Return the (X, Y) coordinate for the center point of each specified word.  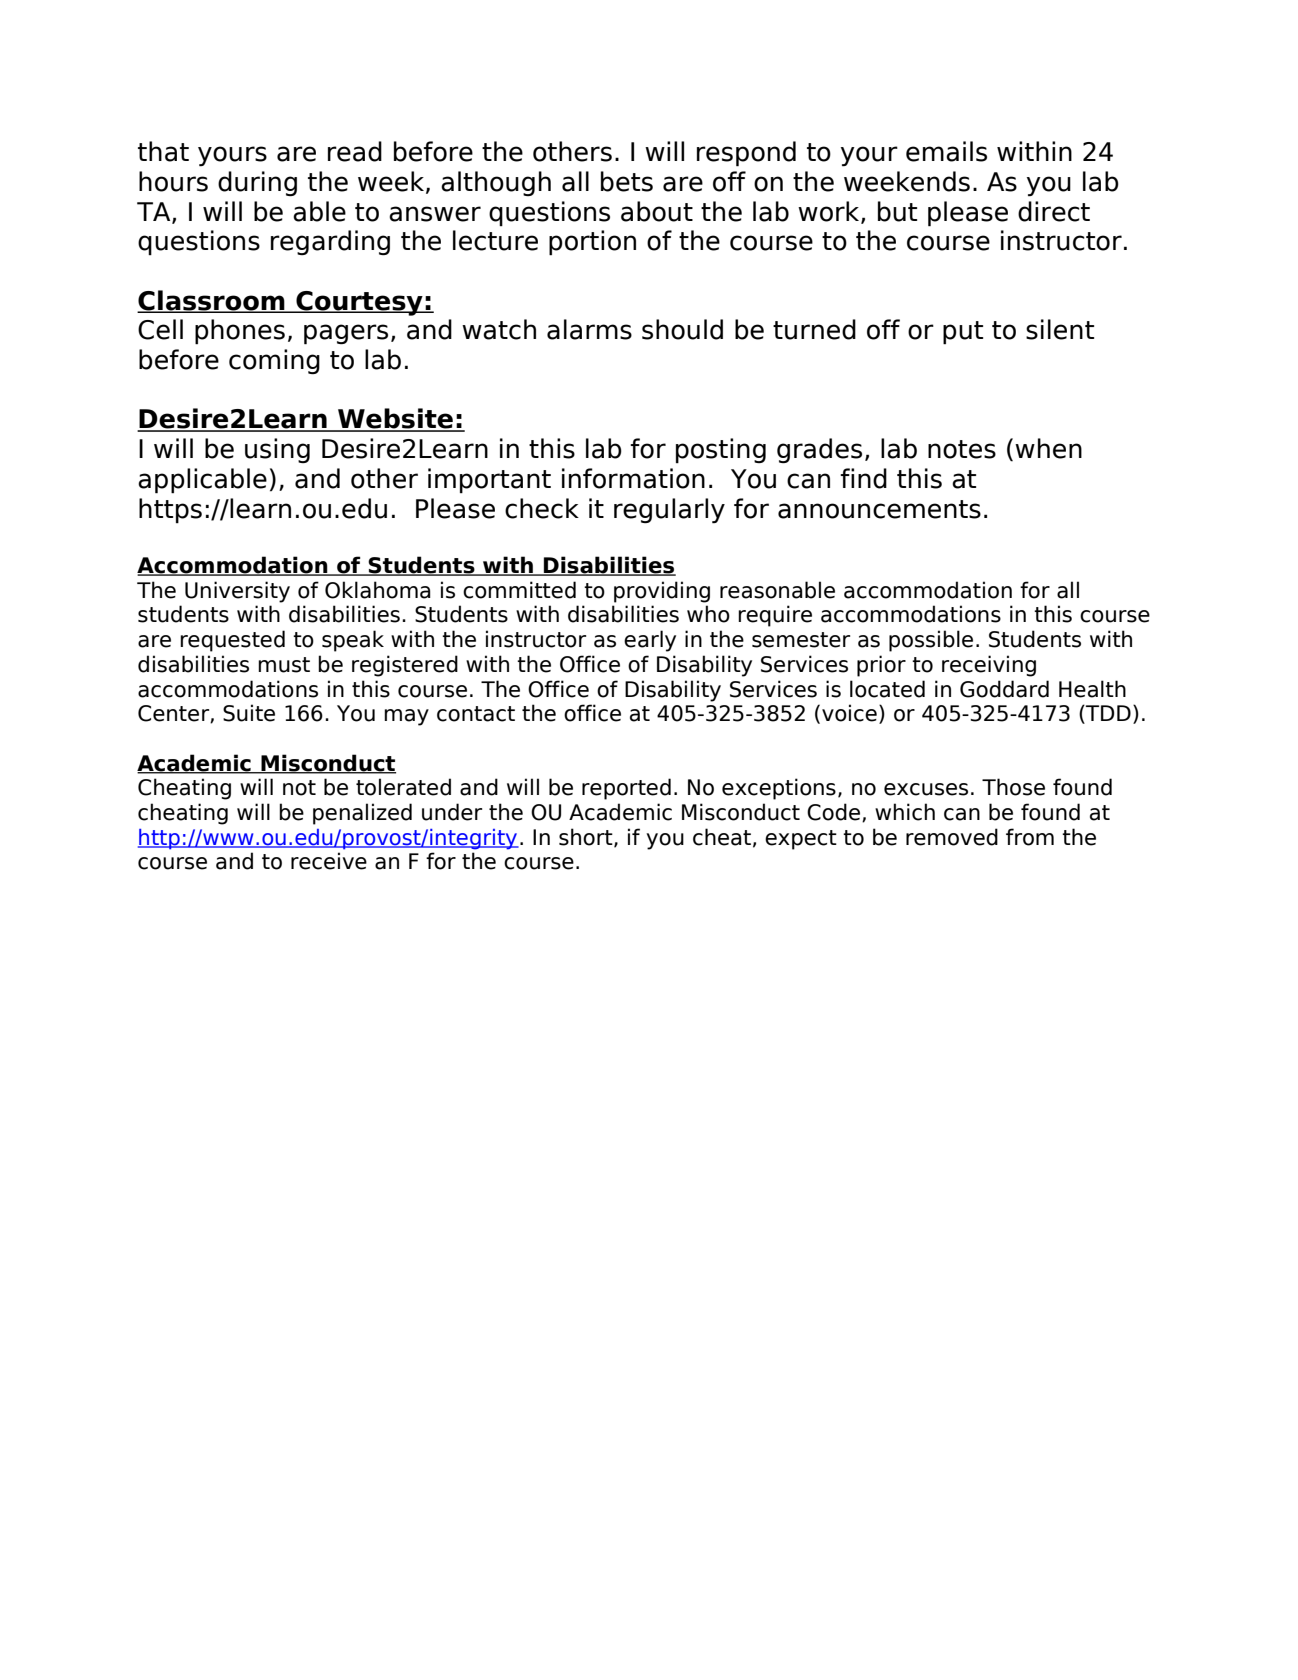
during (257, 183)
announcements (879, 509)
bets (627, 181)
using (277, 450)
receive (329, 861)
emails (946, 151)
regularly (669, 511)
